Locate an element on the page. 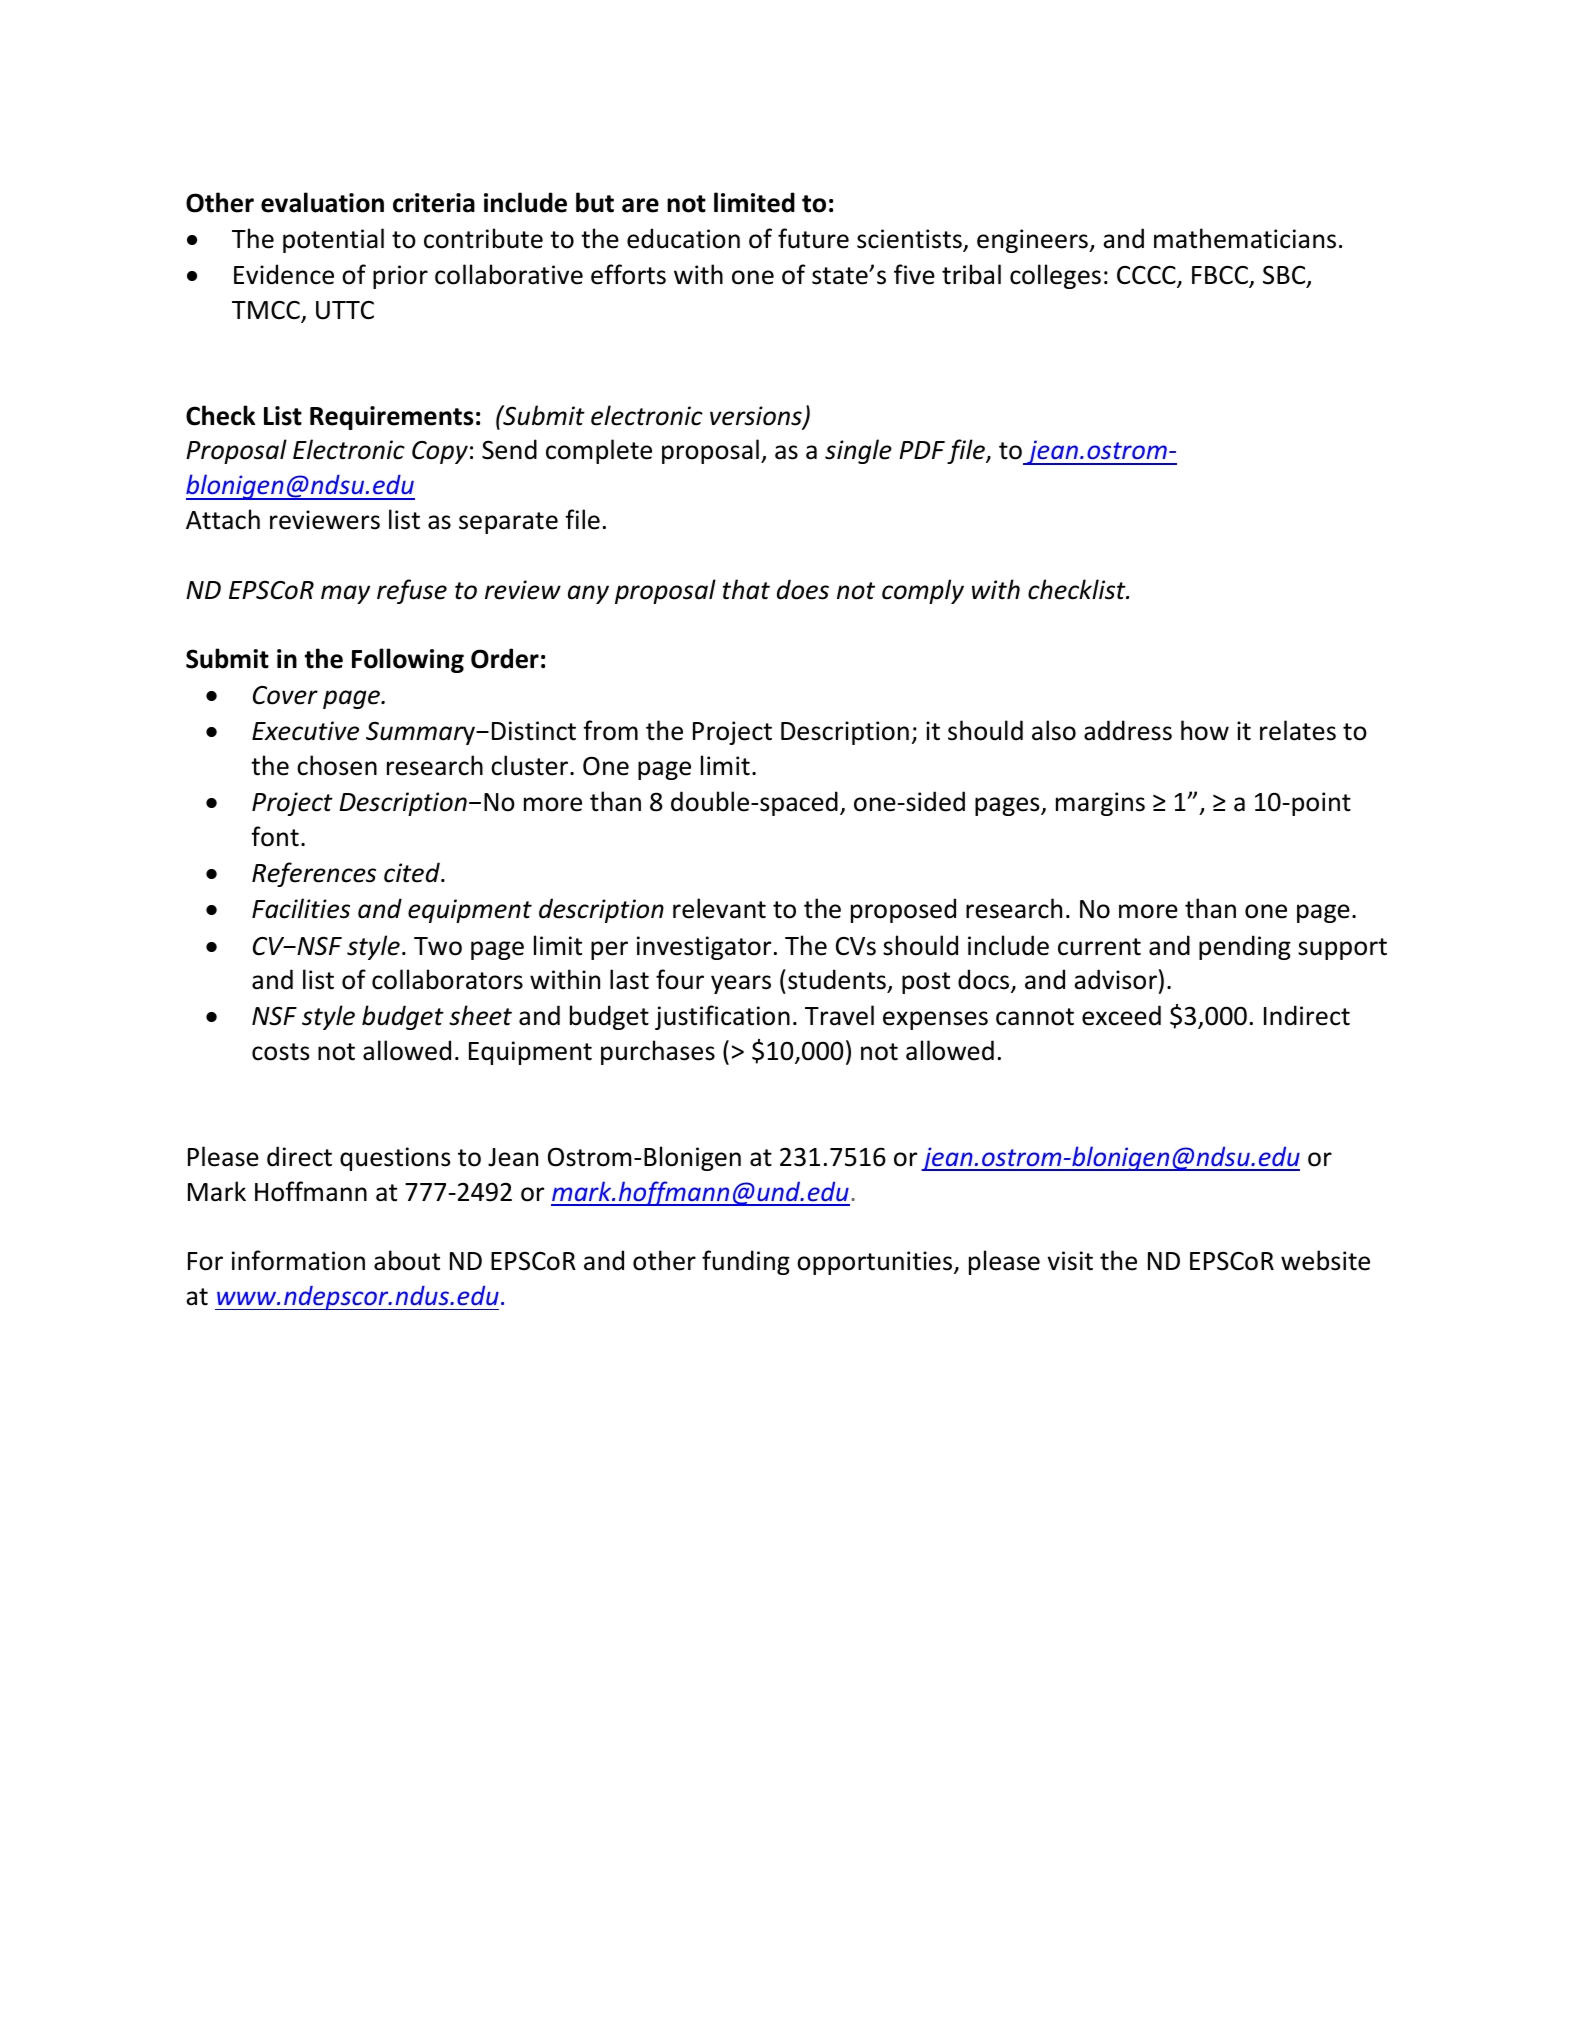  website is located at coordinates (1325, 1260).
